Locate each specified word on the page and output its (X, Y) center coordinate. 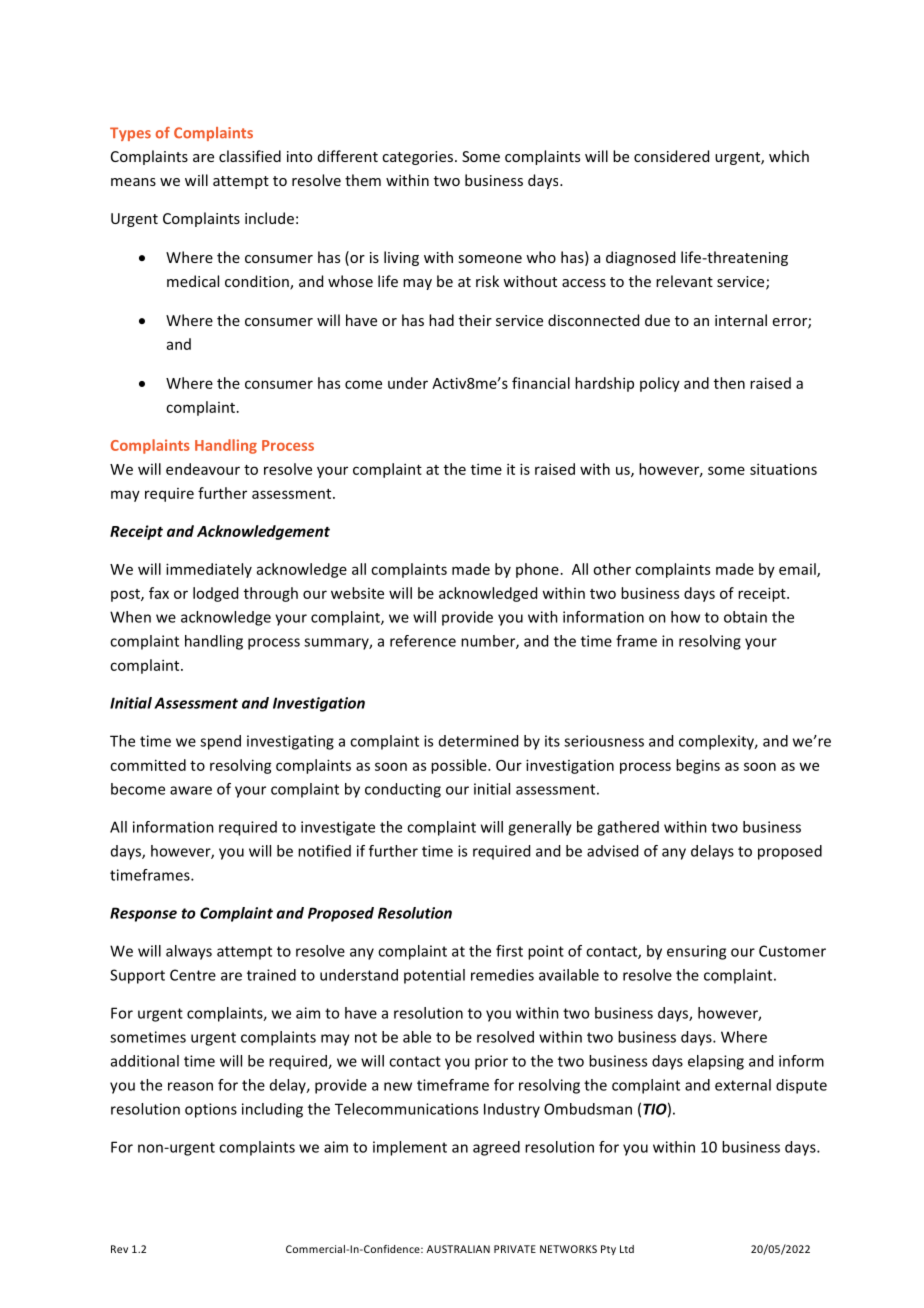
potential (434, 976)
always (189, 952)
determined (478, 741)
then (729, 383)
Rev (119, 1249)
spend (220, 742)
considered (671, 156)
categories (419, 158)
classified (250, 156)
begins (698, 766)
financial (541, 383)
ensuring (696, 952)
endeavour (203, 469)
